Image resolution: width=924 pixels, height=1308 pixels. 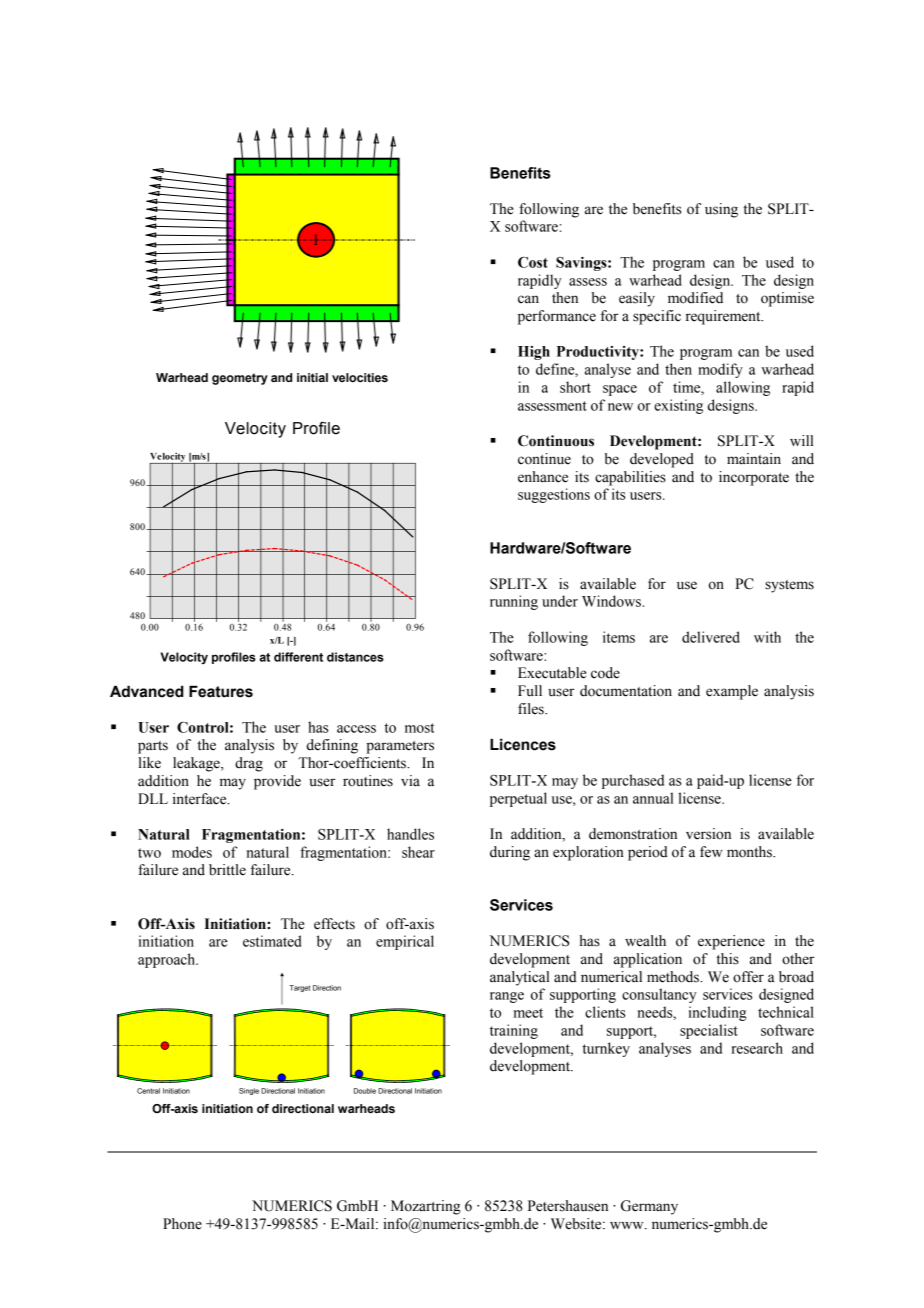 I want to click on example, so click(x=732, y=692).
